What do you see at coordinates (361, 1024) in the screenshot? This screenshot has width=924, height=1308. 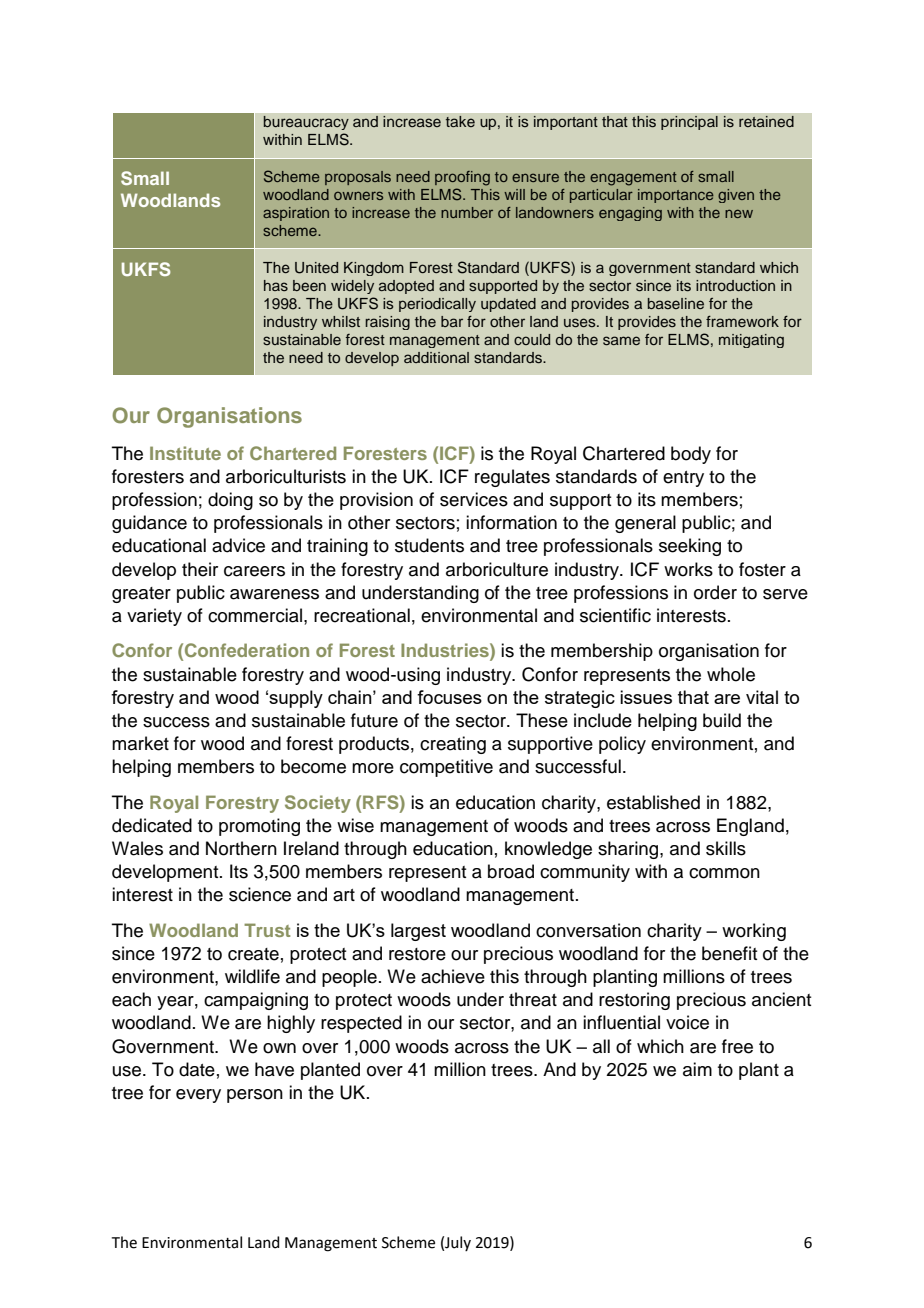 I see `respected` at bounding box center [361, 1024].
